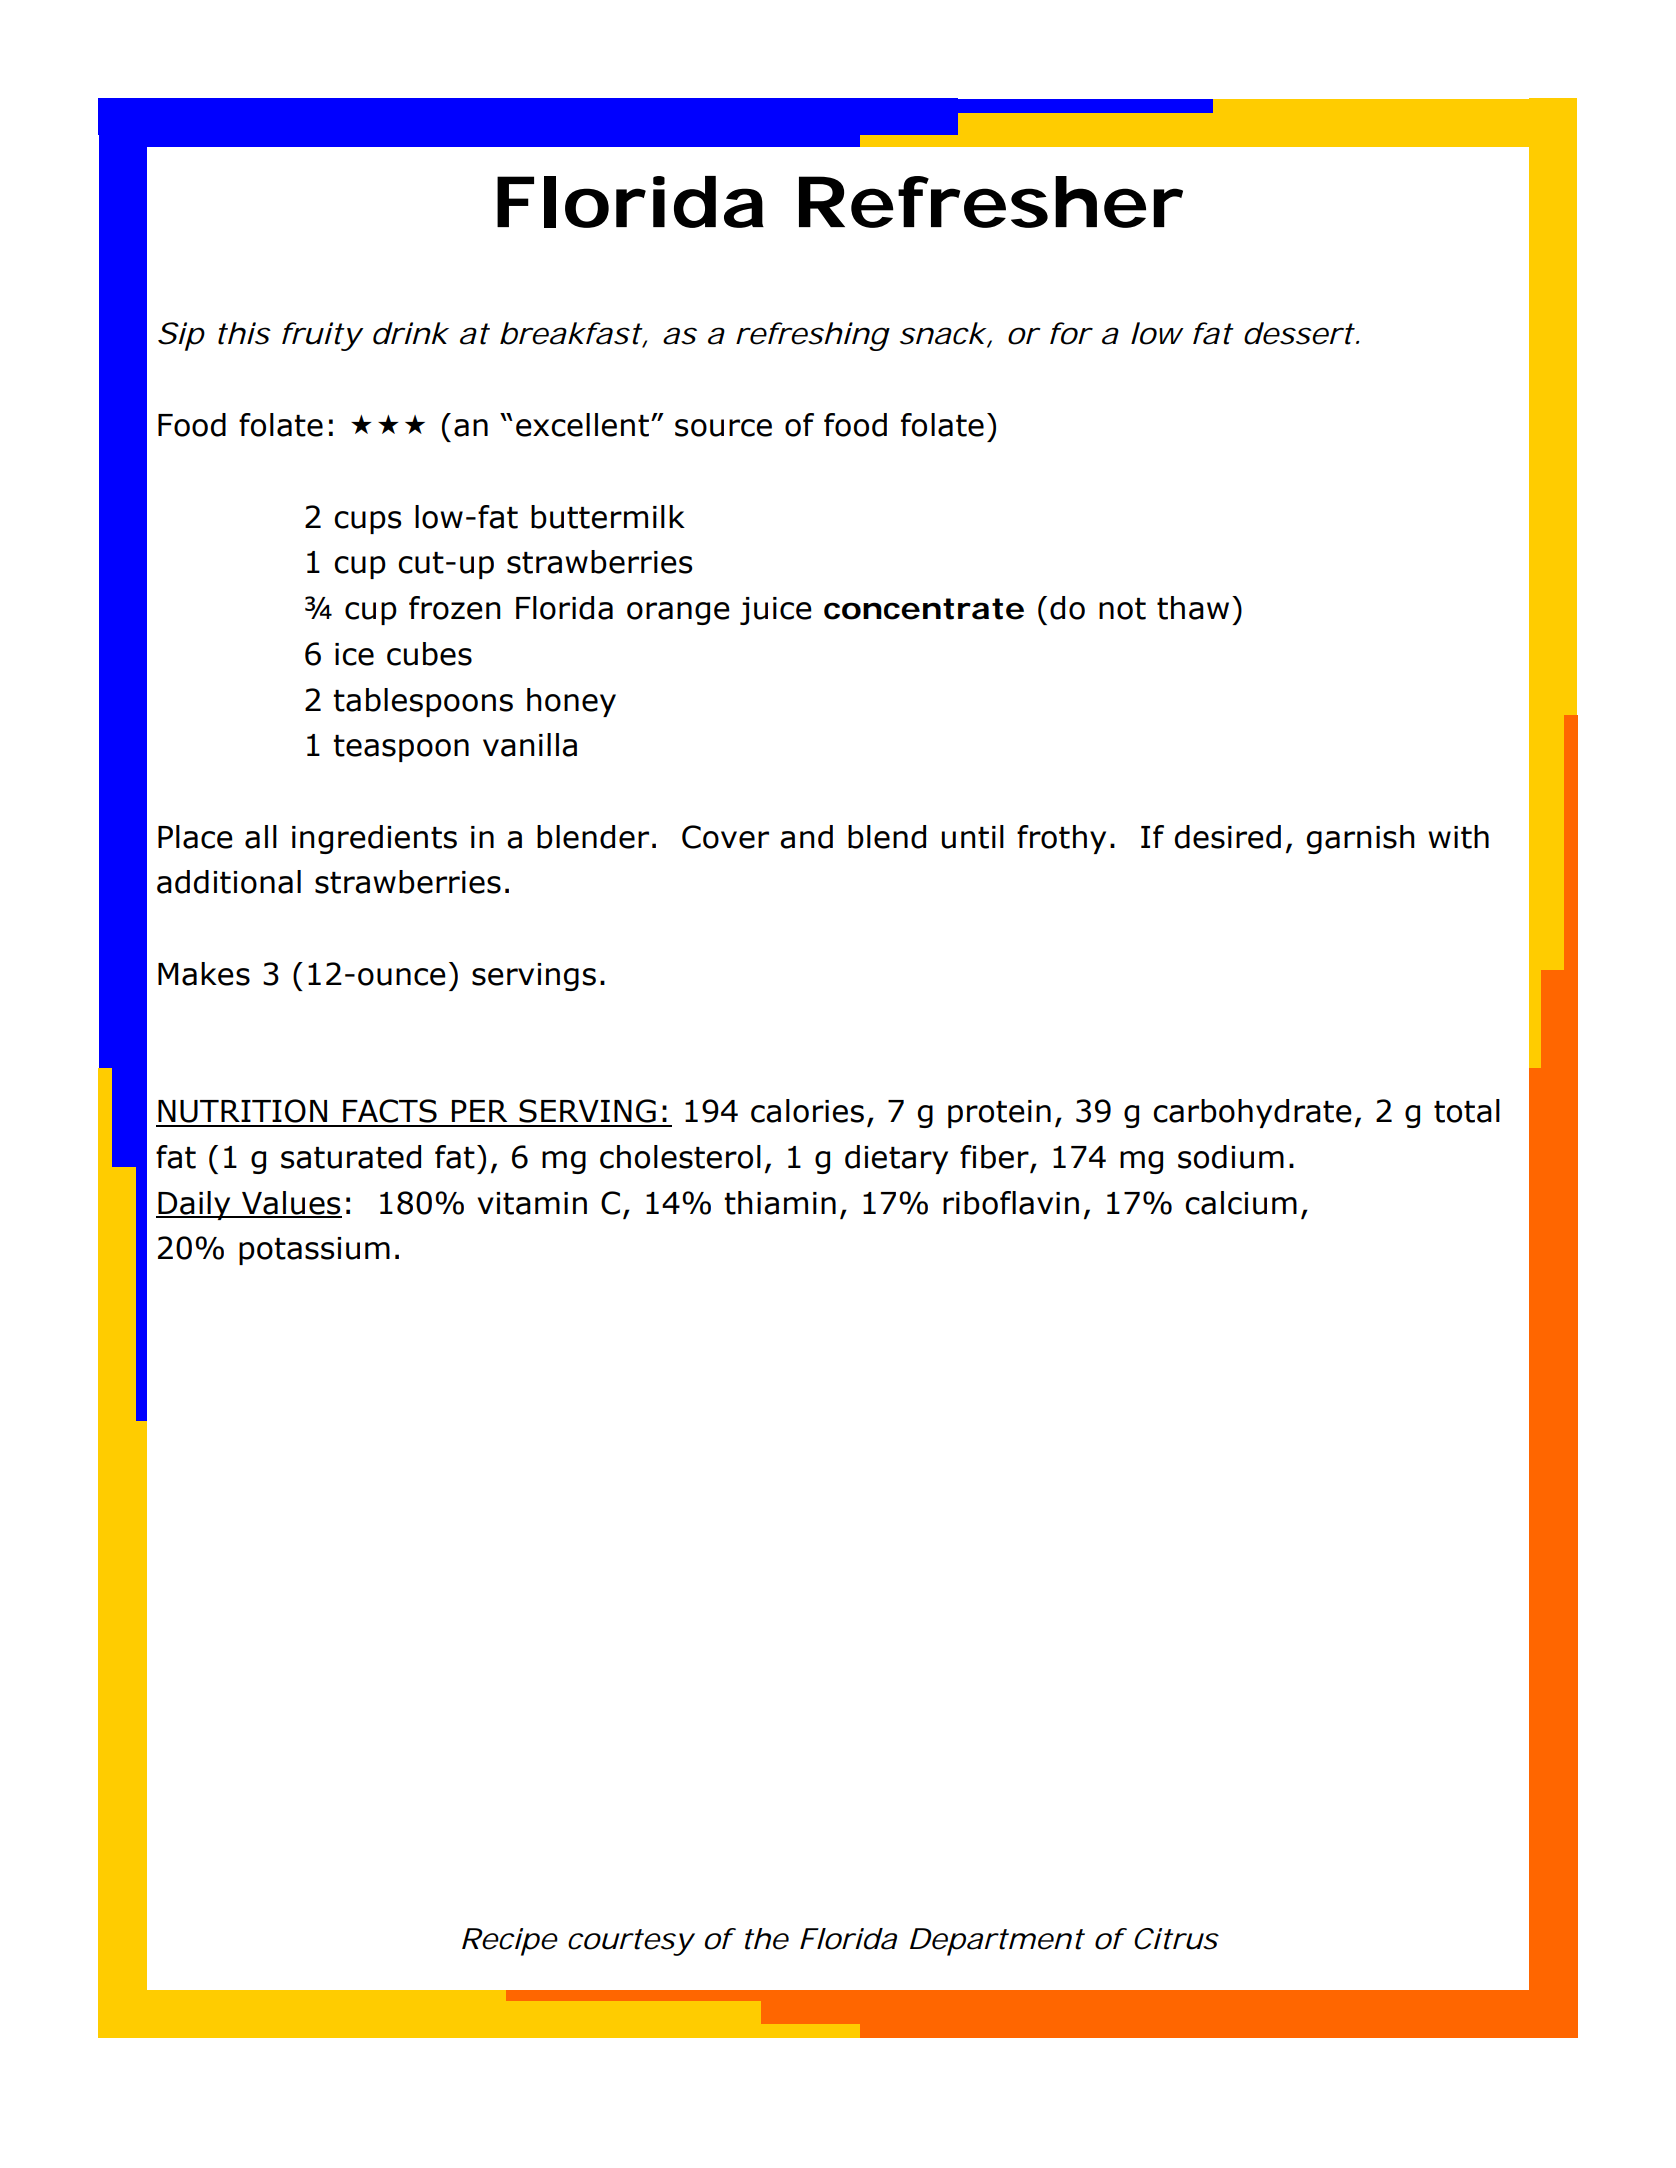  Describe the element at coordinates (374, 839) in the image. I see `ingredients` at that location.
